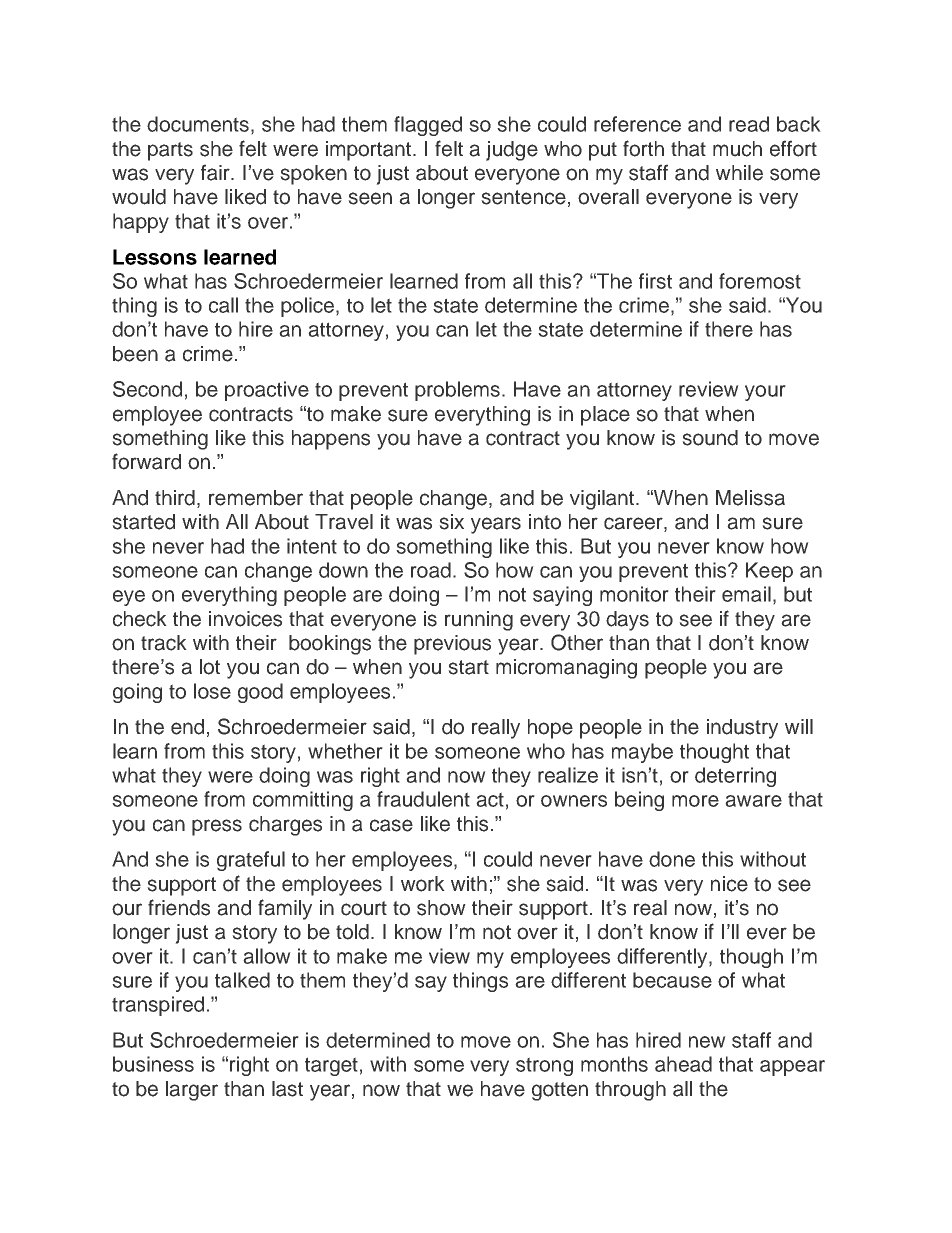  I want to click on fair, so click(216, 172).
